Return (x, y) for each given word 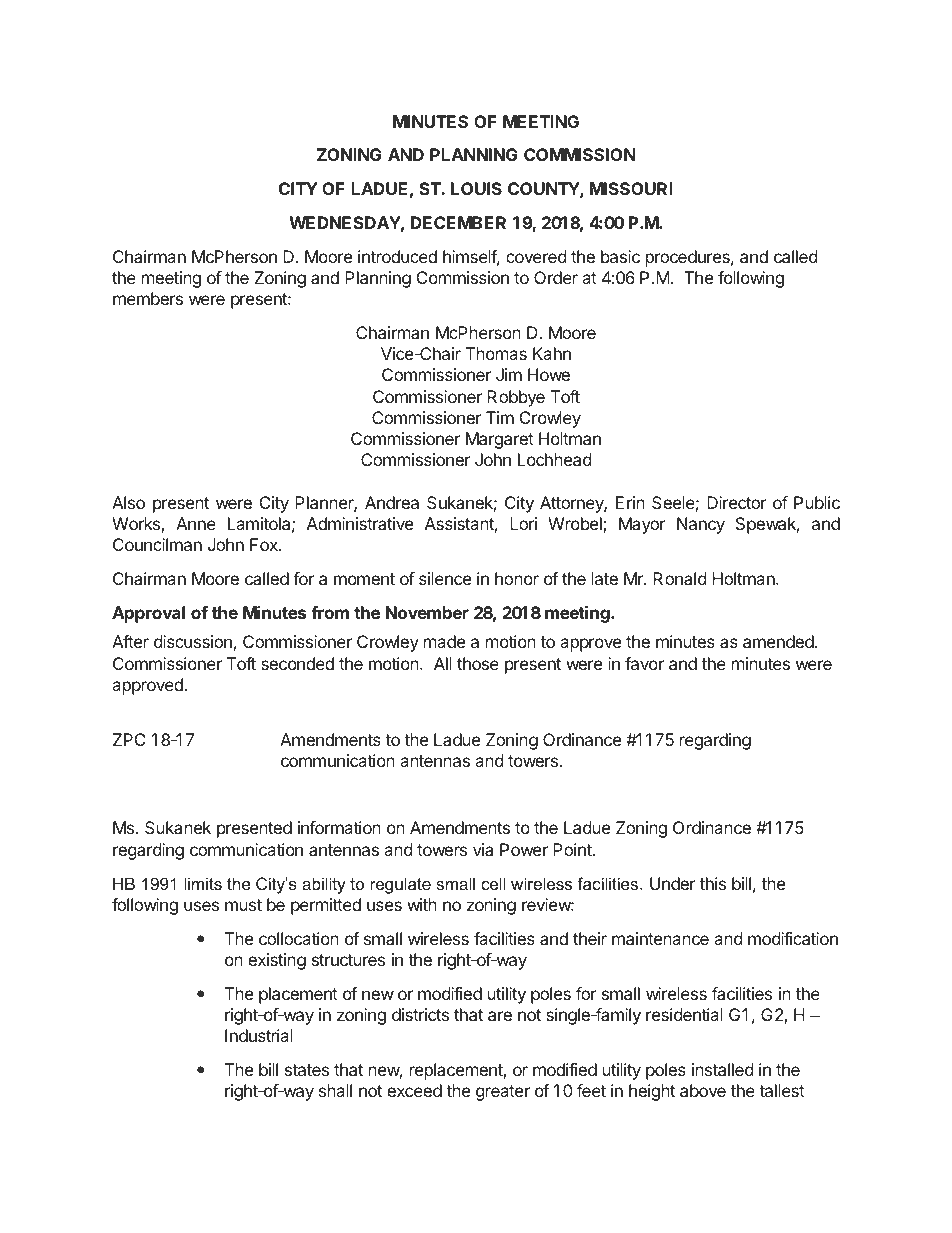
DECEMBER (458, 222)
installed (722, 1069)
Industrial (259, 1035)
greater (503, 1093)
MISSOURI (631, 188)
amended (778, 641)
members (148, 298)
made (444, 641)
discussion (193, 641)
